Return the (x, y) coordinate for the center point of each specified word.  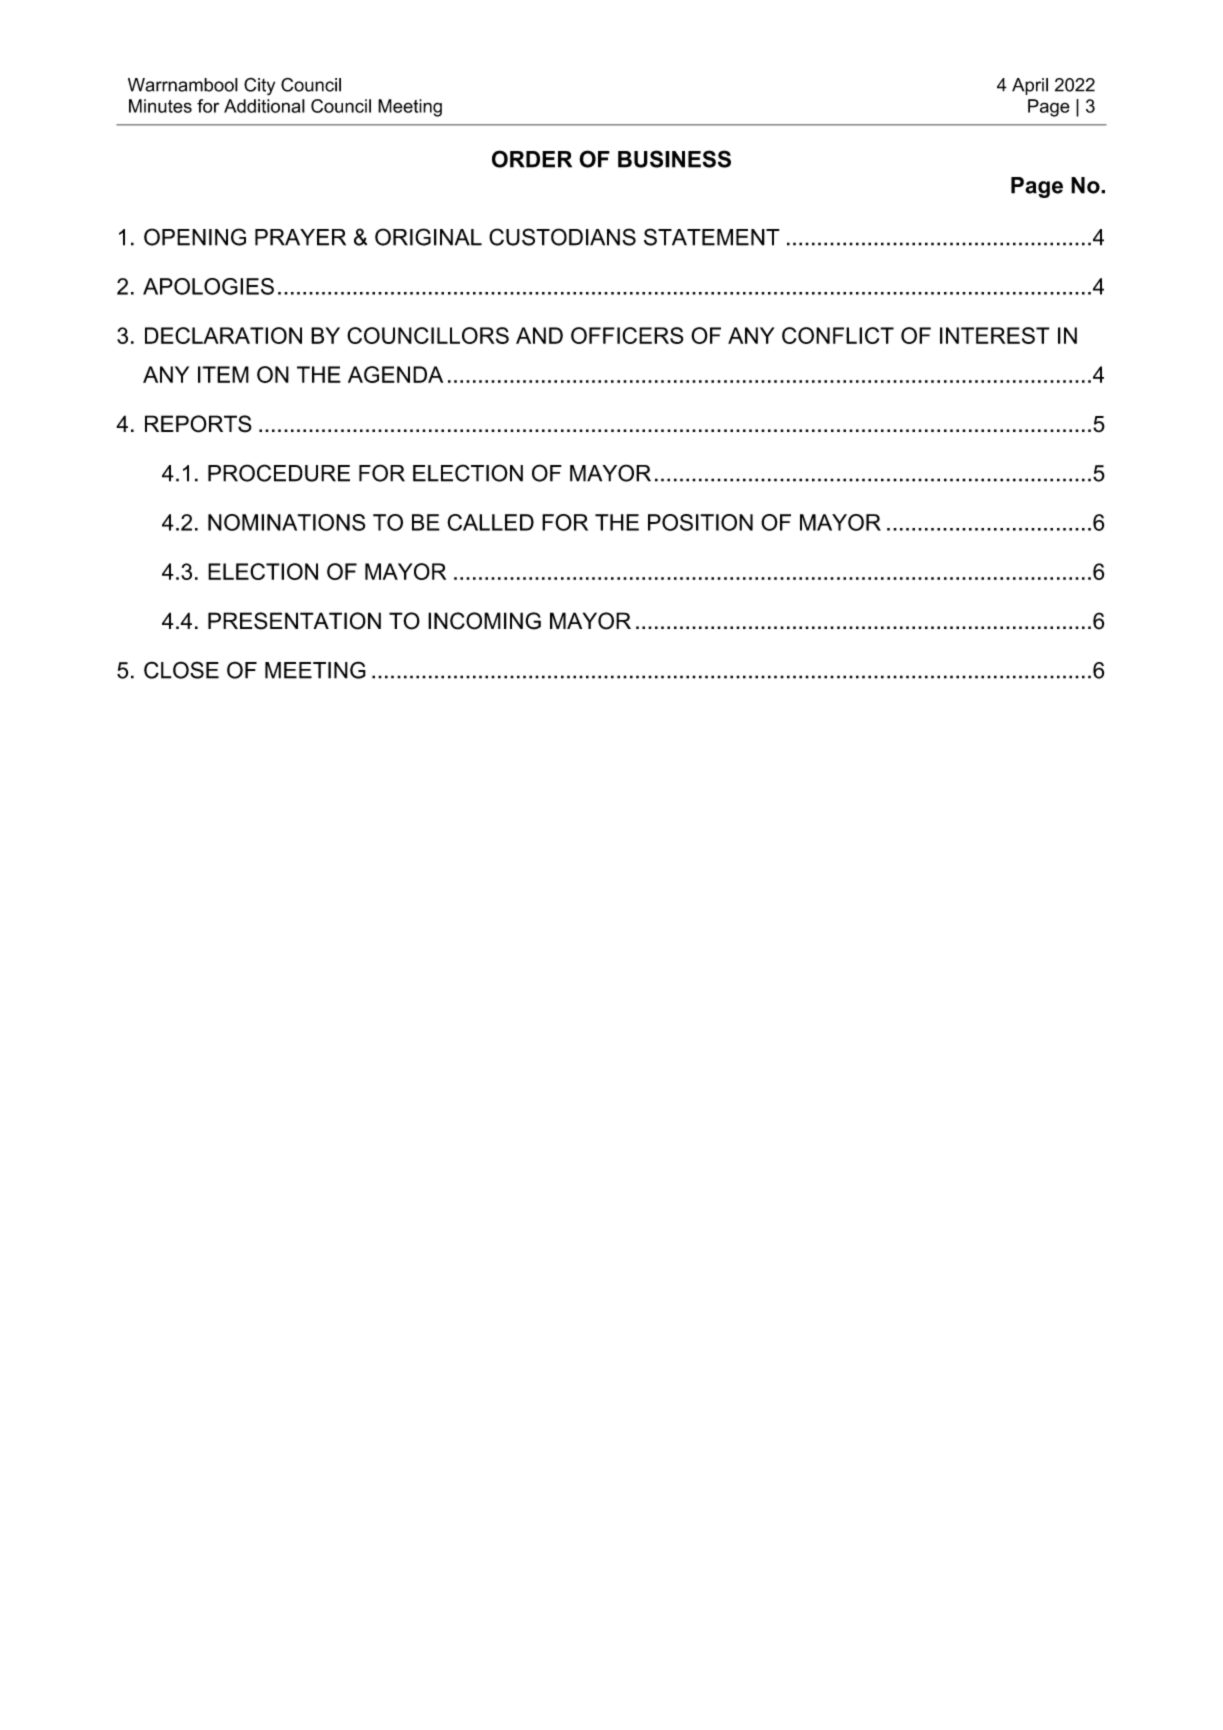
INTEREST (995, 335)
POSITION (700, 522)
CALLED (490, 522)
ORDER (532, 159)
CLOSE (181, 670)
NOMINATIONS (286, 522)
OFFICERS (627, 335)
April (1030, 86)
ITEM (223, 374)
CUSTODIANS (562, 237)
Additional (264, 106)
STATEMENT (712, 237)
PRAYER (300, 237)
